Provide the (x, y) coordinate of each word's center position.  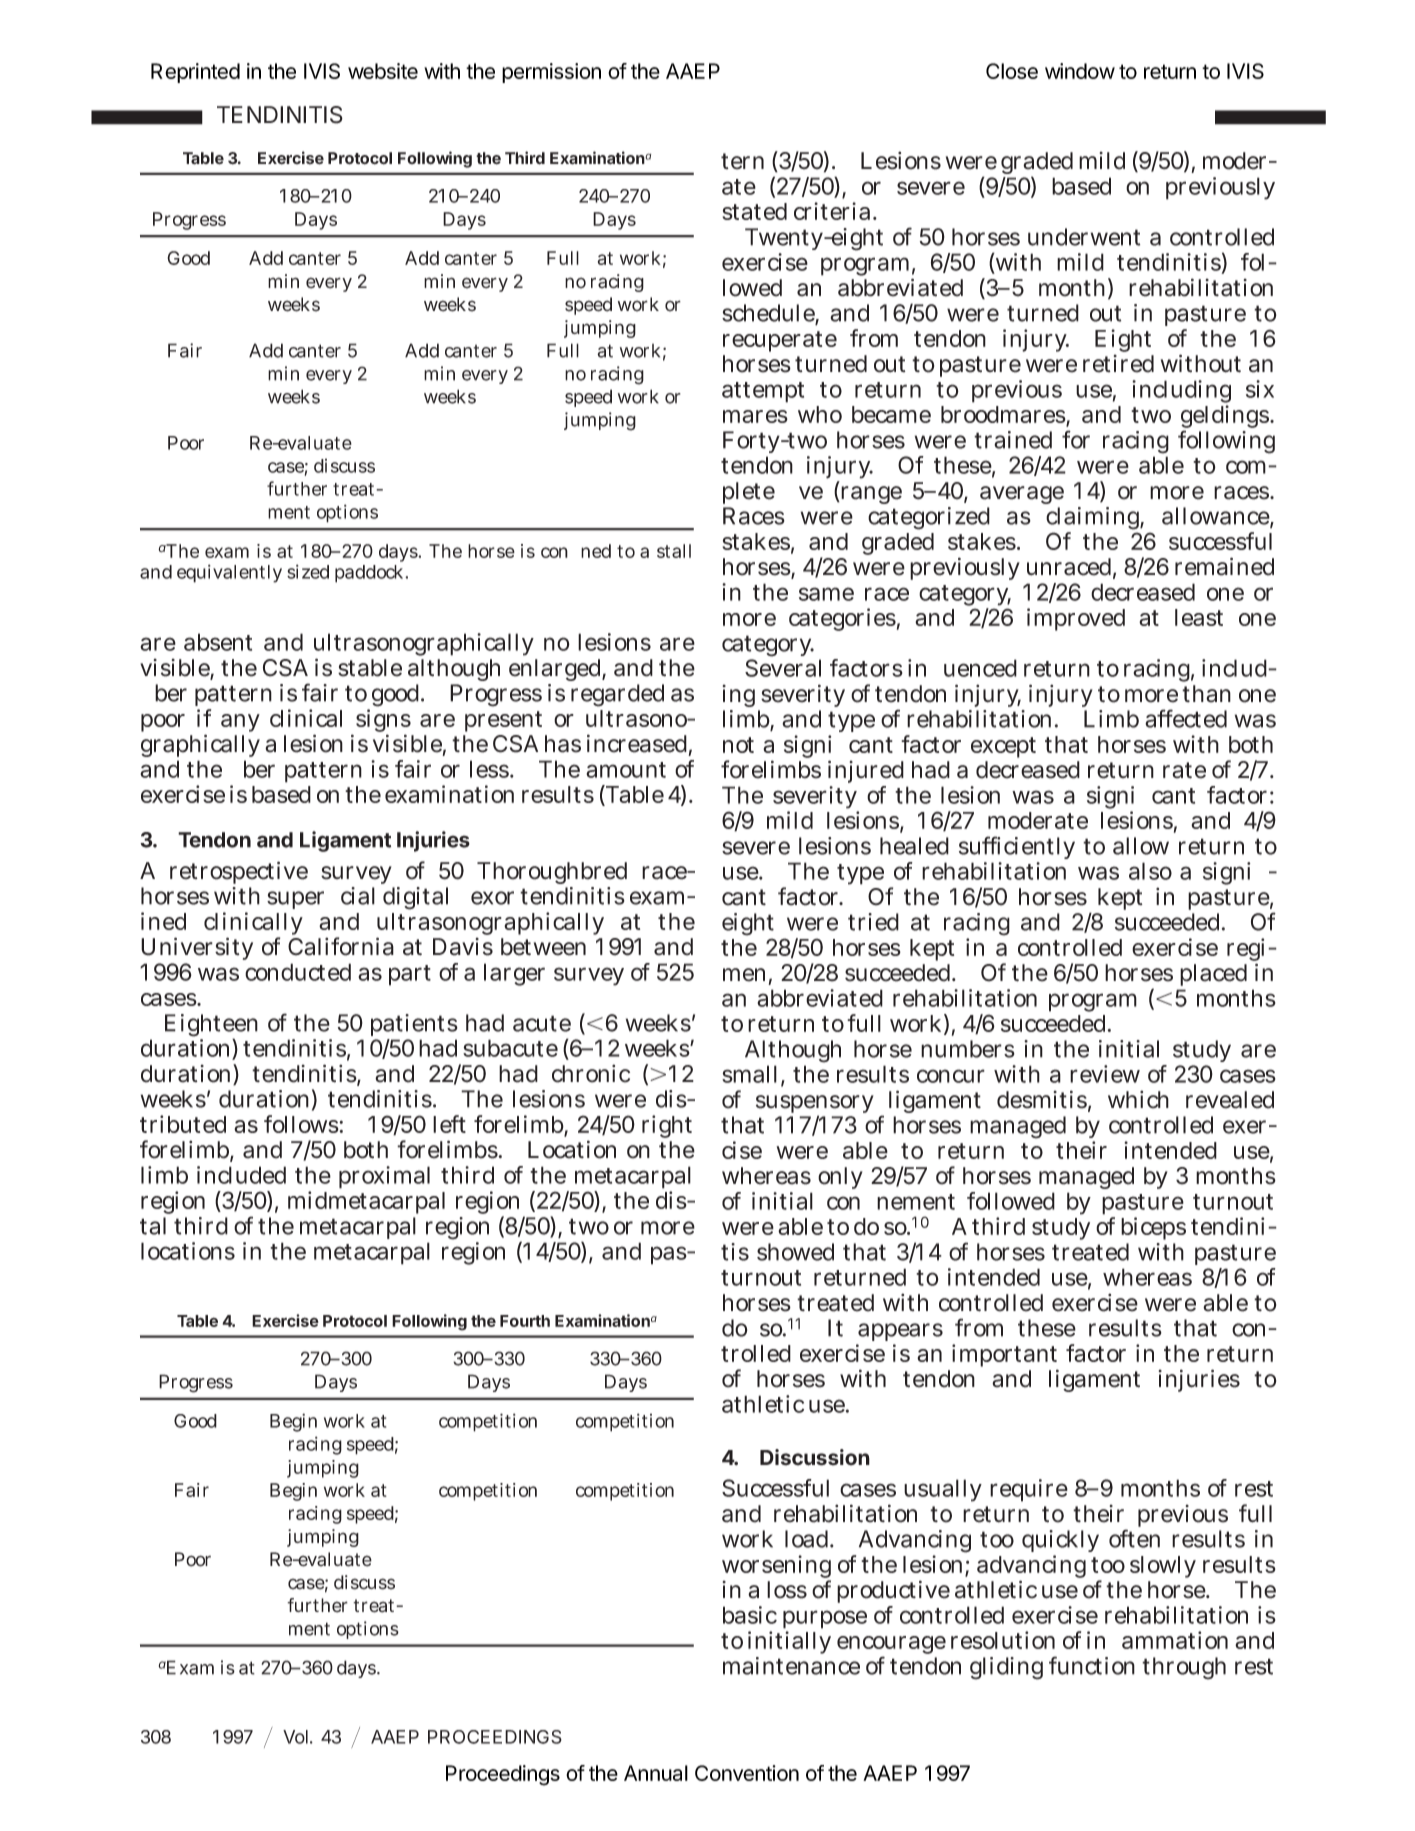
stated (754, 211)
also (1150, 871)
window (1080, 71)
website (383, 71)
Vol (295, 1737)
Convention (747, 1773)
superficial (321, 898)
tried (873, 922)
